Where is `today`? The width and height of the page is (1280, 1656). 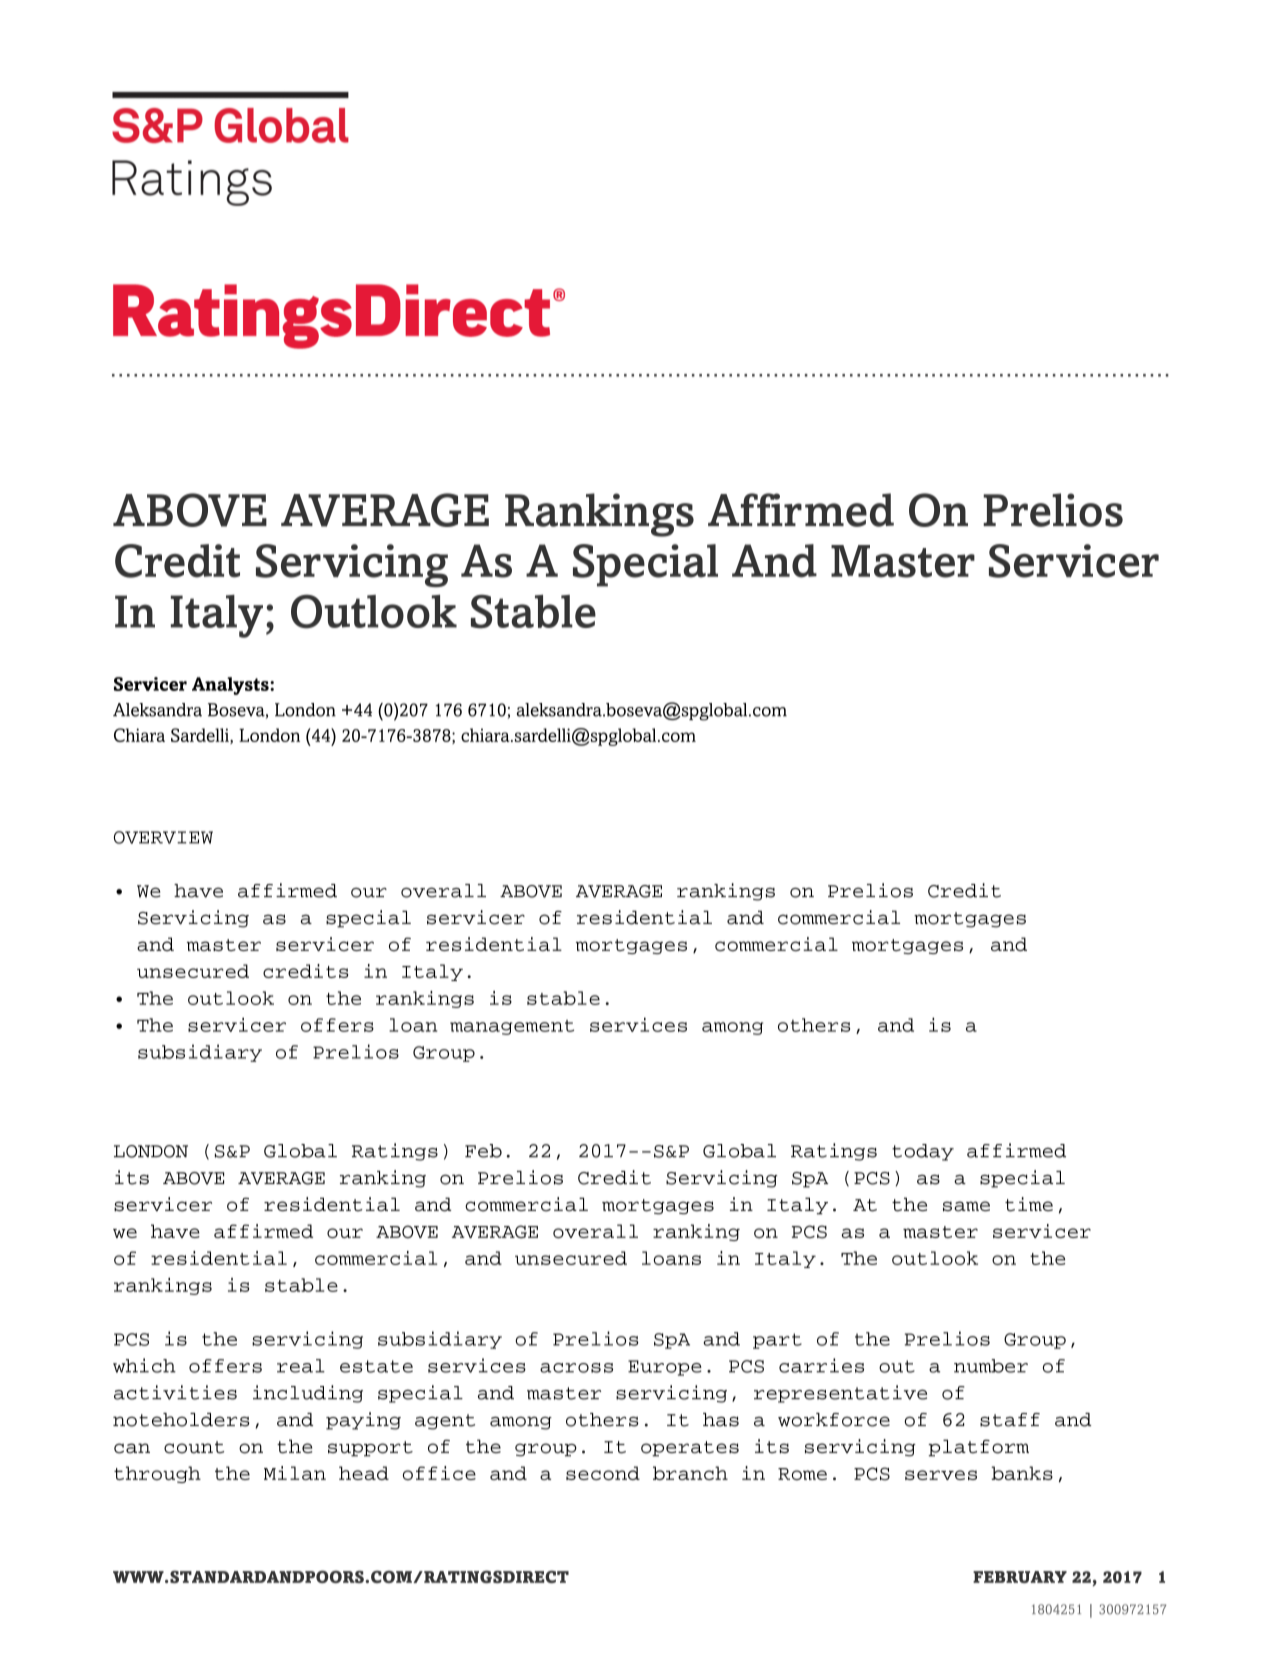
today is located at coordinates (923, 1152).
